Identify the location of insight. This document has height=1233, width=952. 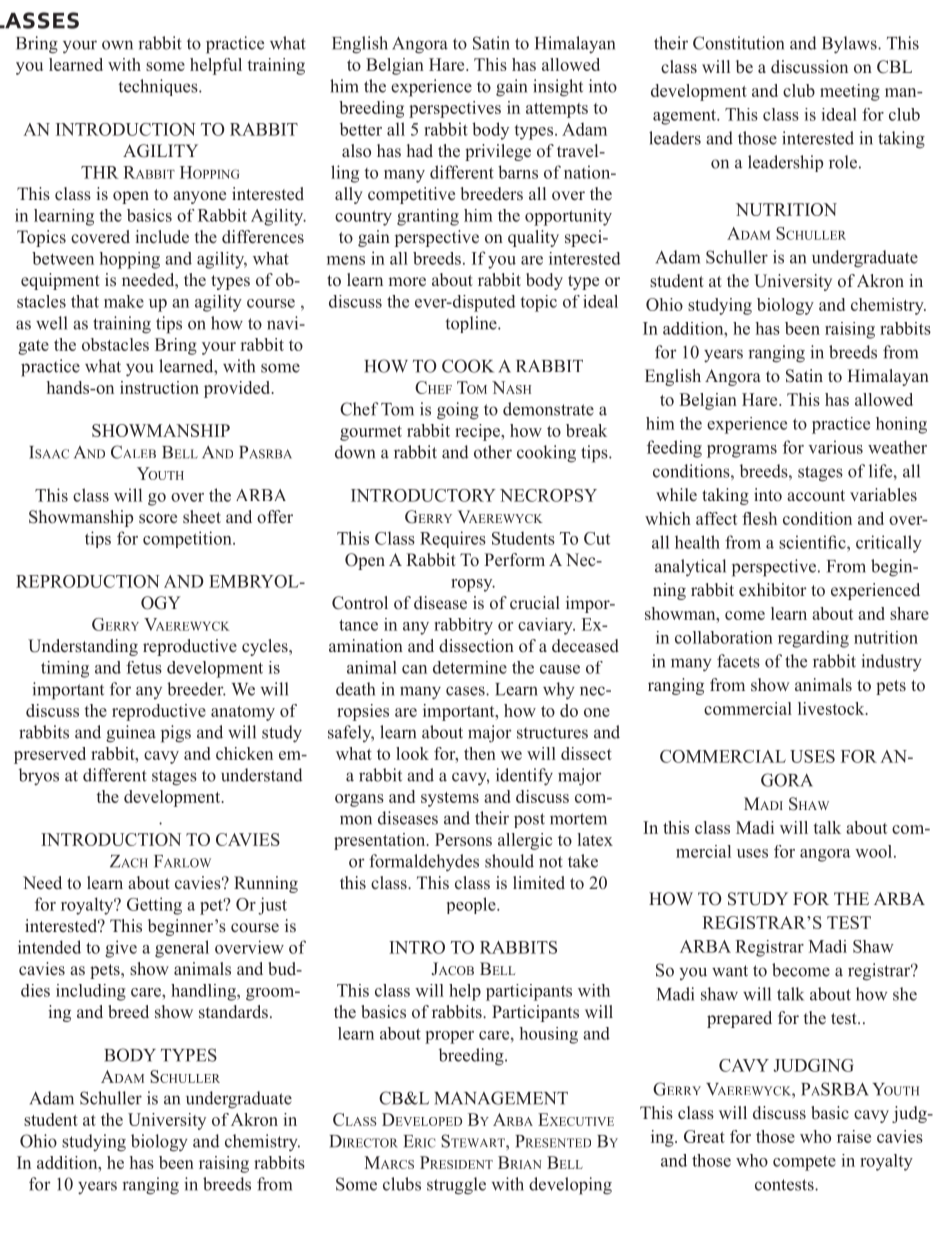
(558, 88).
